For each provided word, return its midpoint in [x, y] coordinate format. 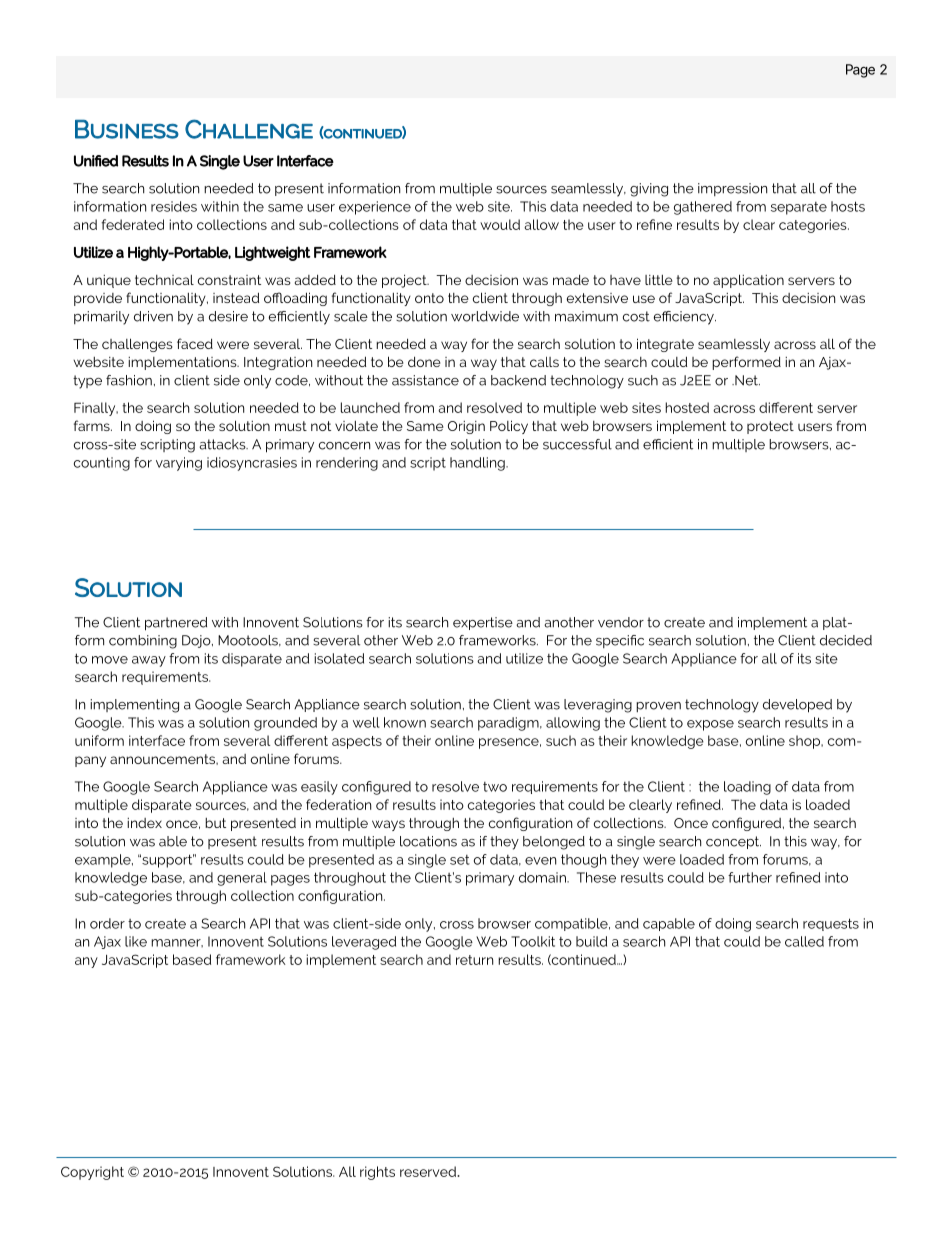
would [500, 224]
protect [770, 427]
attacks [223, 444]
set [460, 860]
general [242, 879]
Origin [466, 427]
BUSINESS [127, 129]
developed [797, 706]
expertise [483, 623]
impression [732, 189]
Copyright [92, 1173]
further [750, 877]
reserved [429, 1171]
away [149, 661]
